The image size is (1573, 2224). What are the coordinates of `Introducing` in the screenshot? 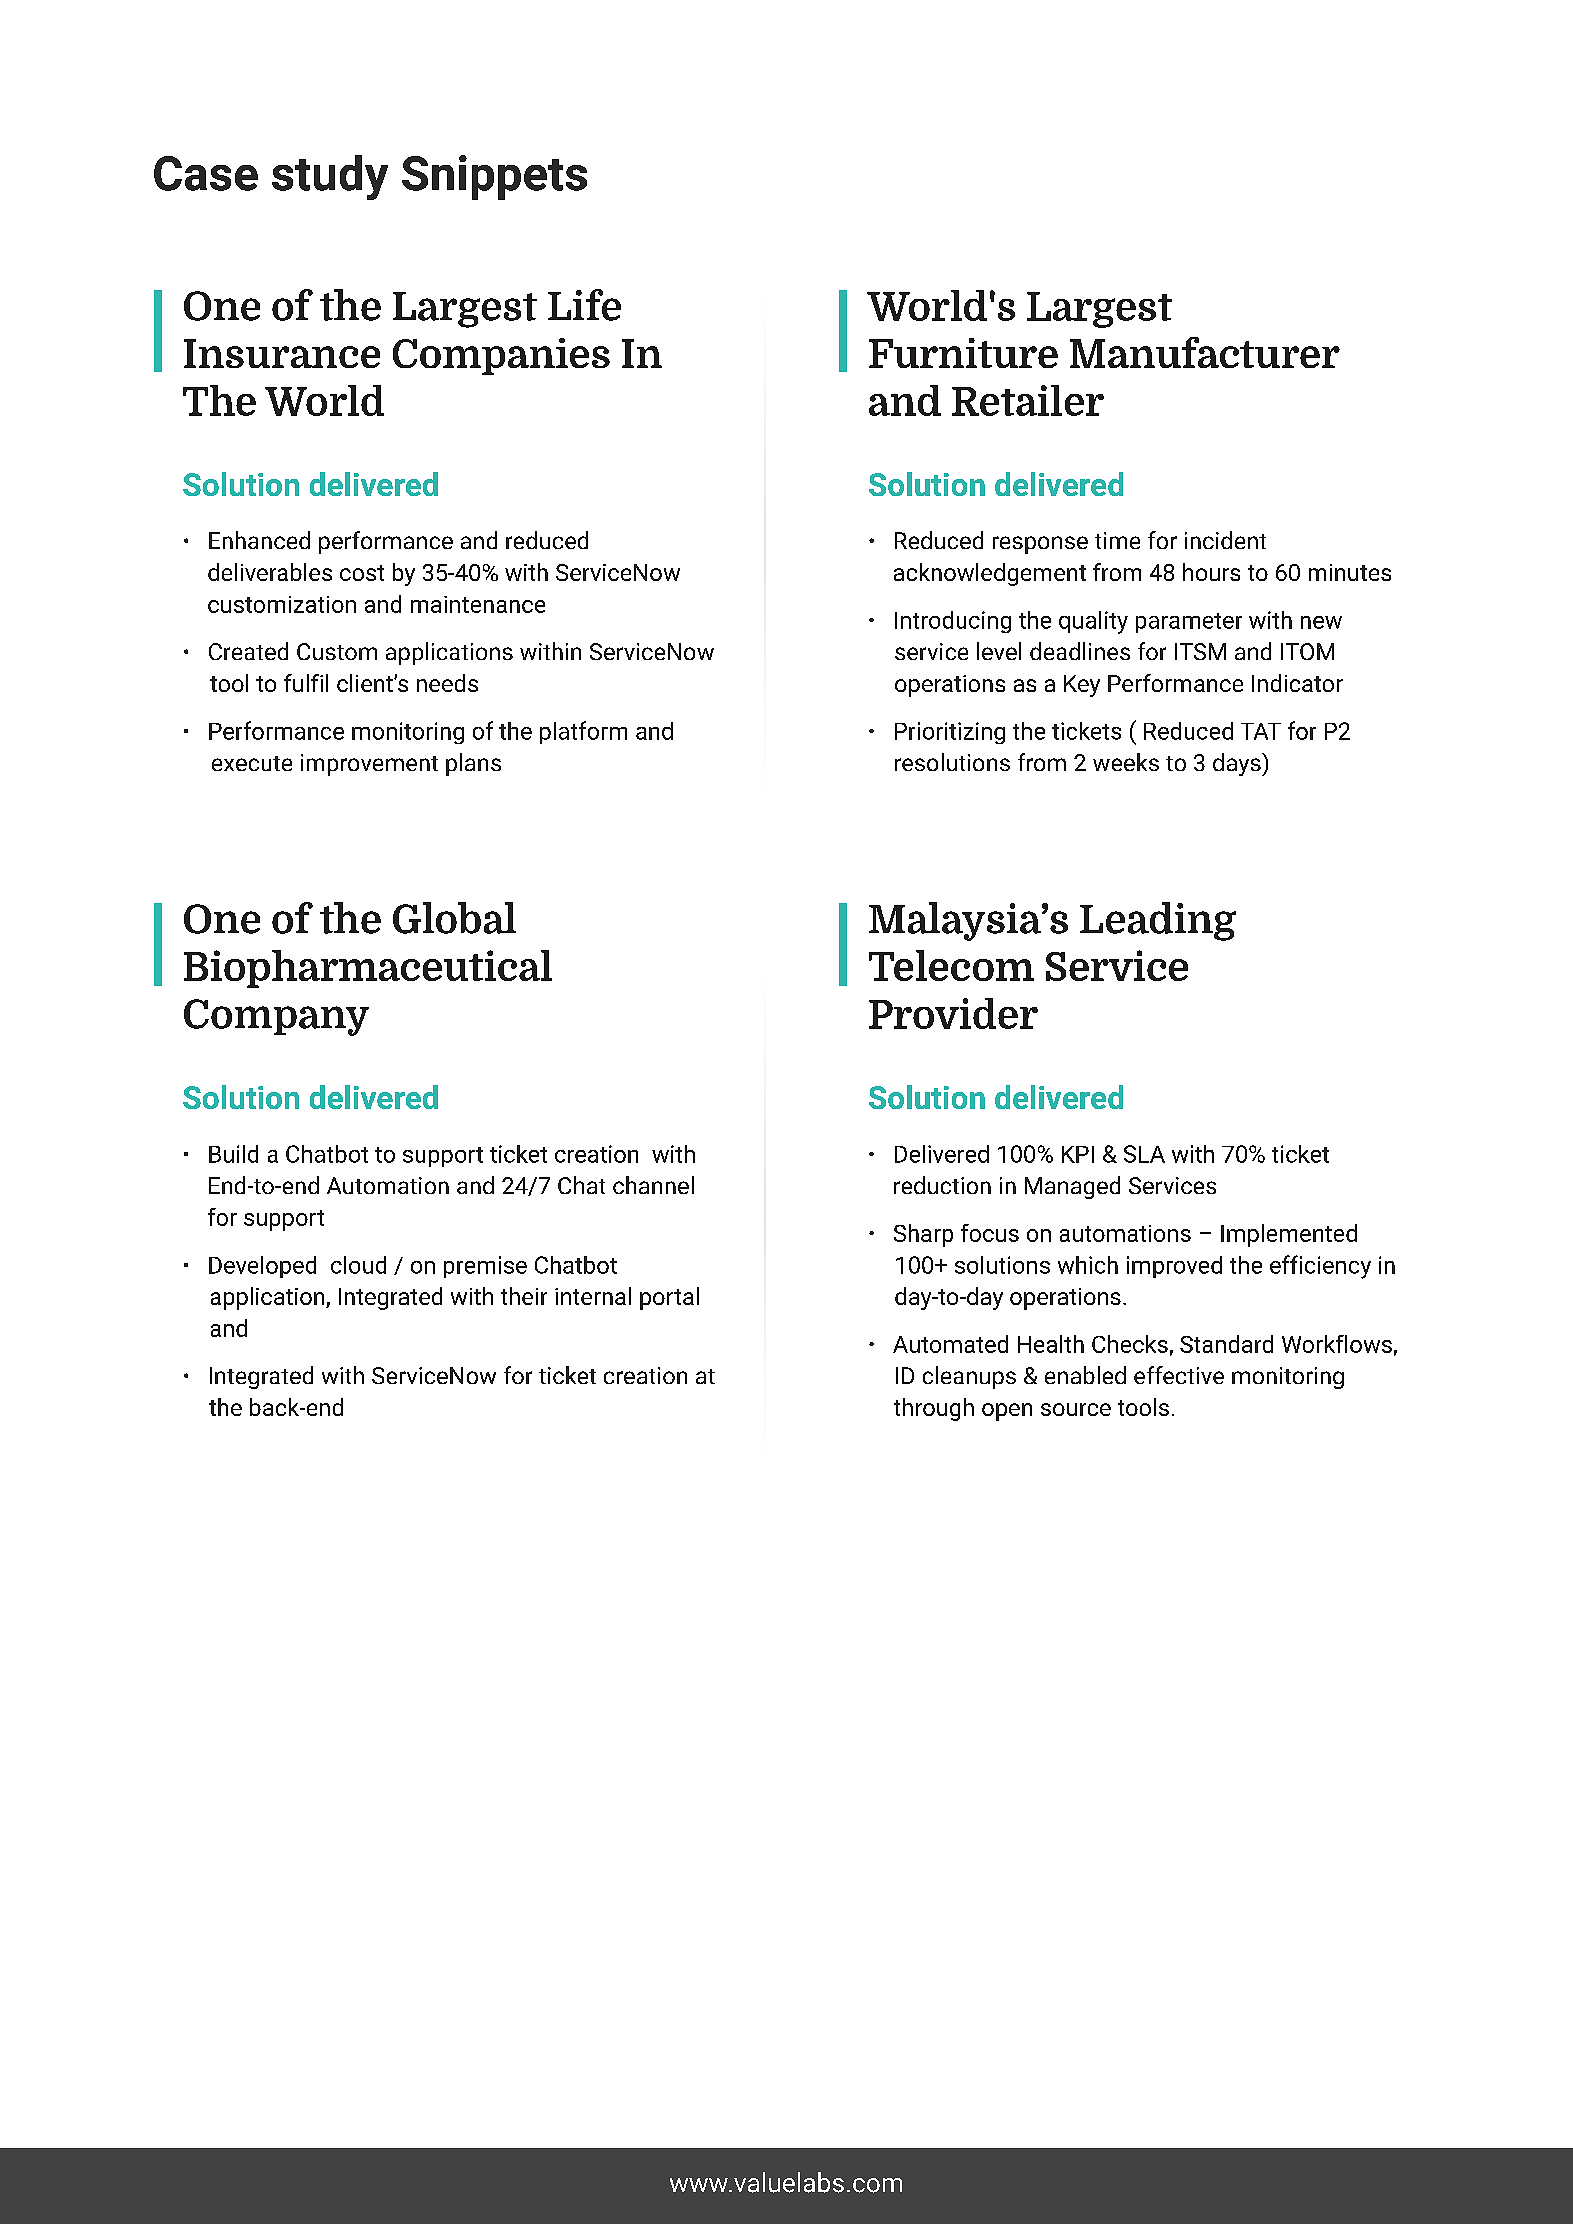 It's located at (953, 622).
